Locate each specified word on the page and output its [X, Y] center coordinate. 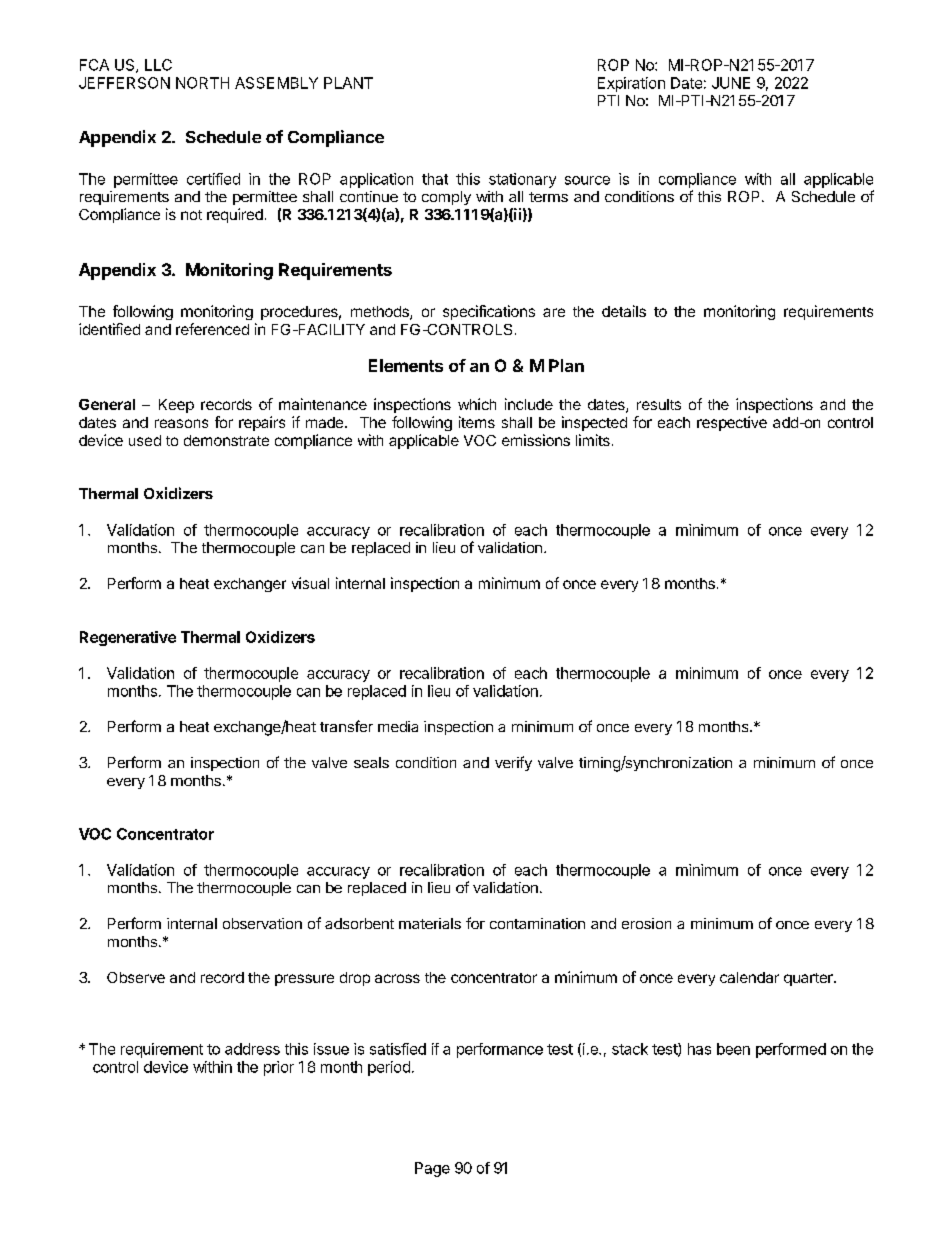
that [435, 179]
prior [279, 1068]
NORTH [202, 83]
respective [732, 423]
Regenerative [128, 638]
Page [432, 1169]
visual [310, 583]
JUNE [731, 83]
